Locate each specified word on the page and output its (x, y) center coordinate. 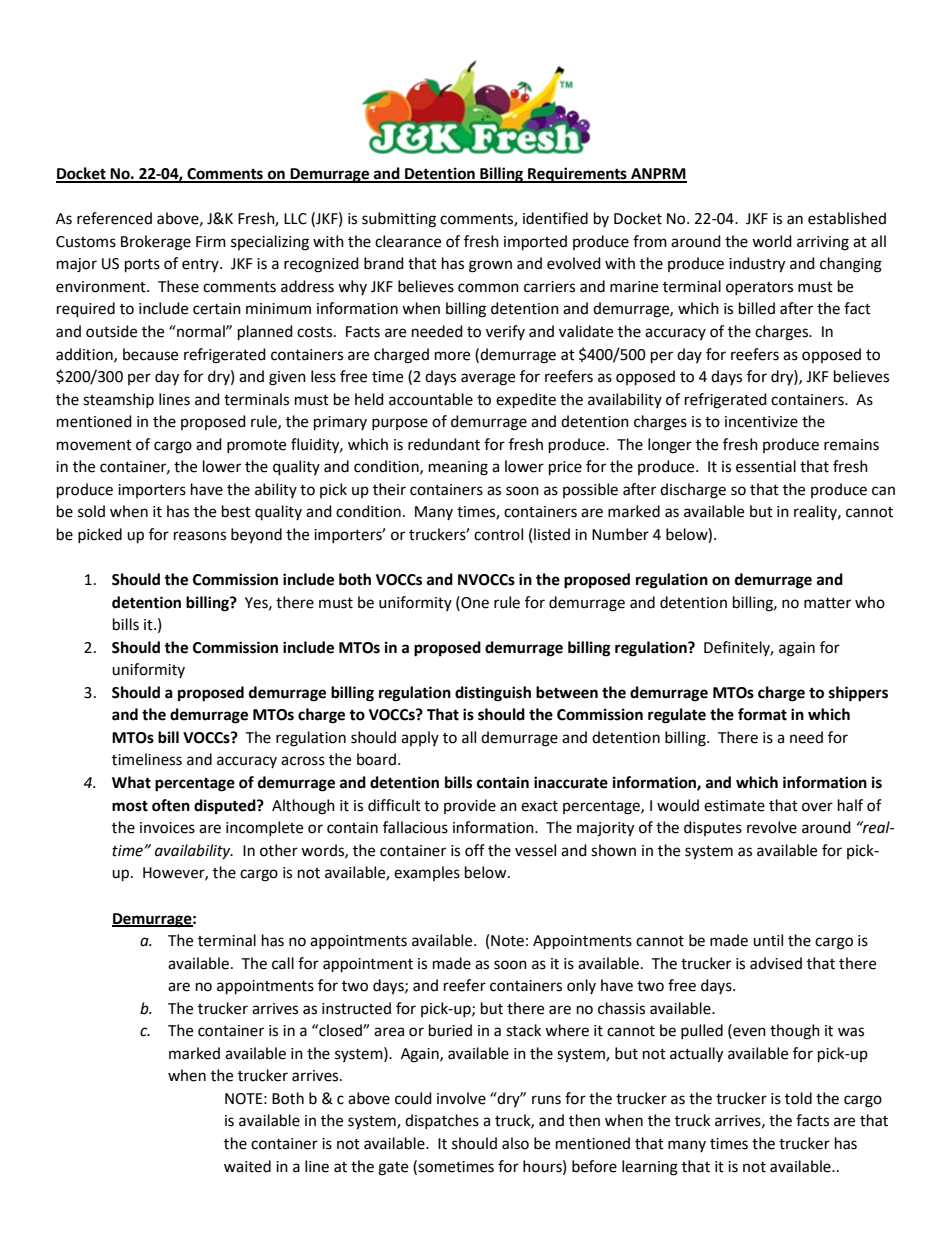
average (488, 379)
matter (827, 603)
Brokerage (156, 243)
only (581, 986)
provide (470, 806)
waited (247, 1166)
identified (555, 218)
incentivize (761, 422)
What (131, 782)
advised (776, 963)
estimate (734, 806)
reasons (200, 536)
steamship (118, 400)
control (498, 534)
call (283, 963)
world (772, 241)
